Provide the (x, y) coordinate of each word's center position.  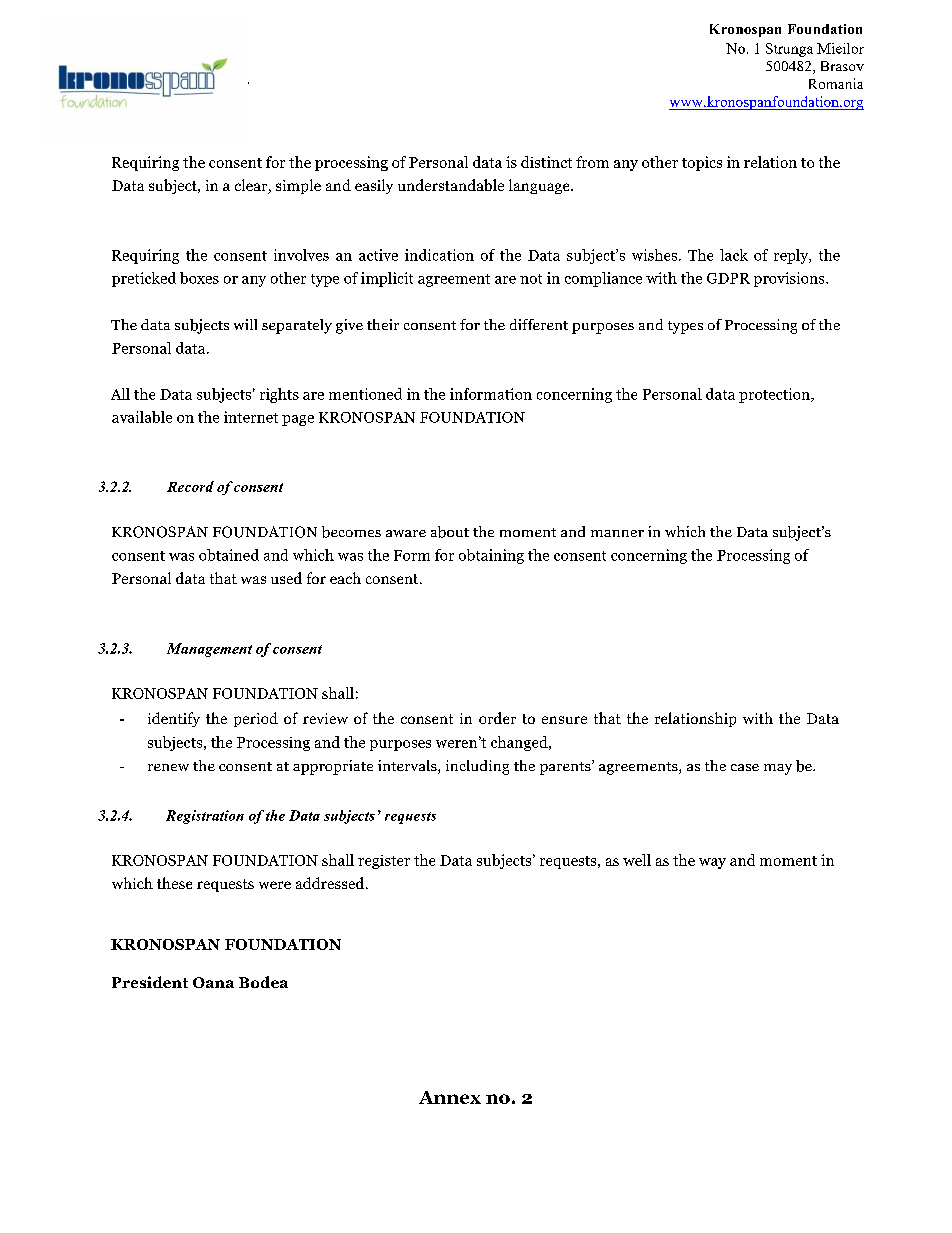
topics (702, 163)
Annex (450, 1097)
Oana (213, 982)
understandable (451, 185)
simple (298, 186)
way (712, 863)
